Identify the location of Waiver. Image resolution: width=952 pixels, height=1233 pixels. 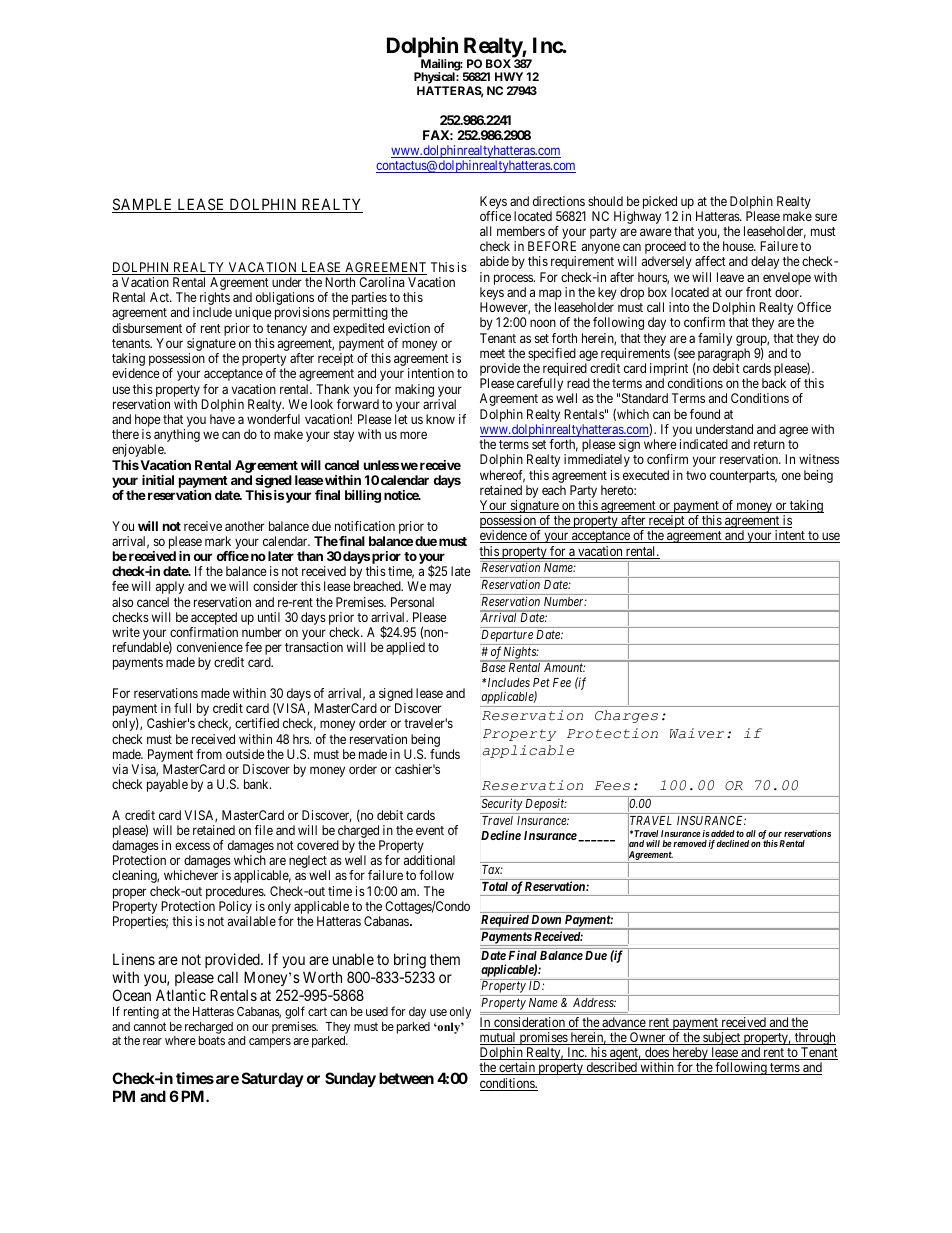
(697, 733).
